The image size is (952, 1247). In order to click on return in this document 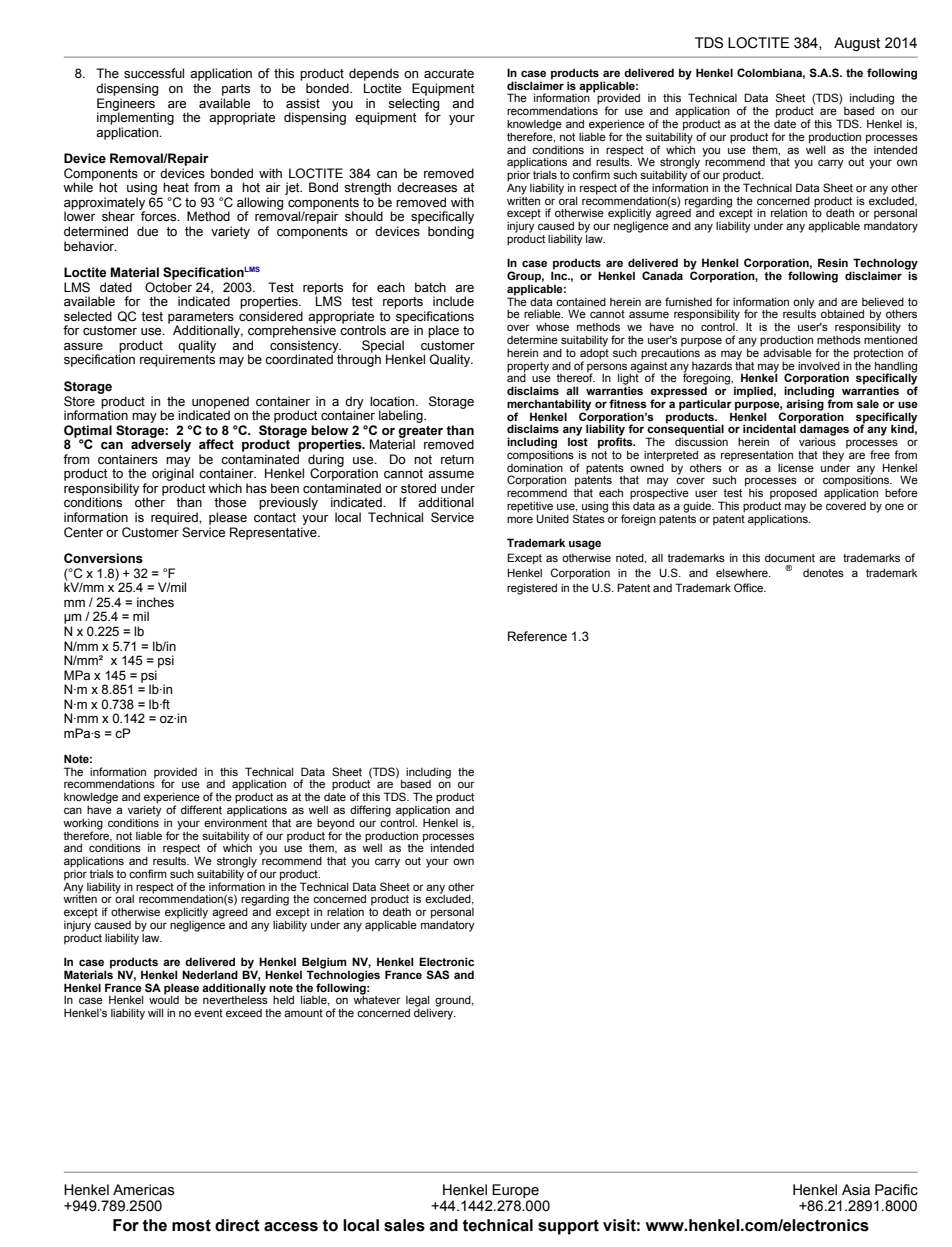, I will do `click(457, 460)`.
